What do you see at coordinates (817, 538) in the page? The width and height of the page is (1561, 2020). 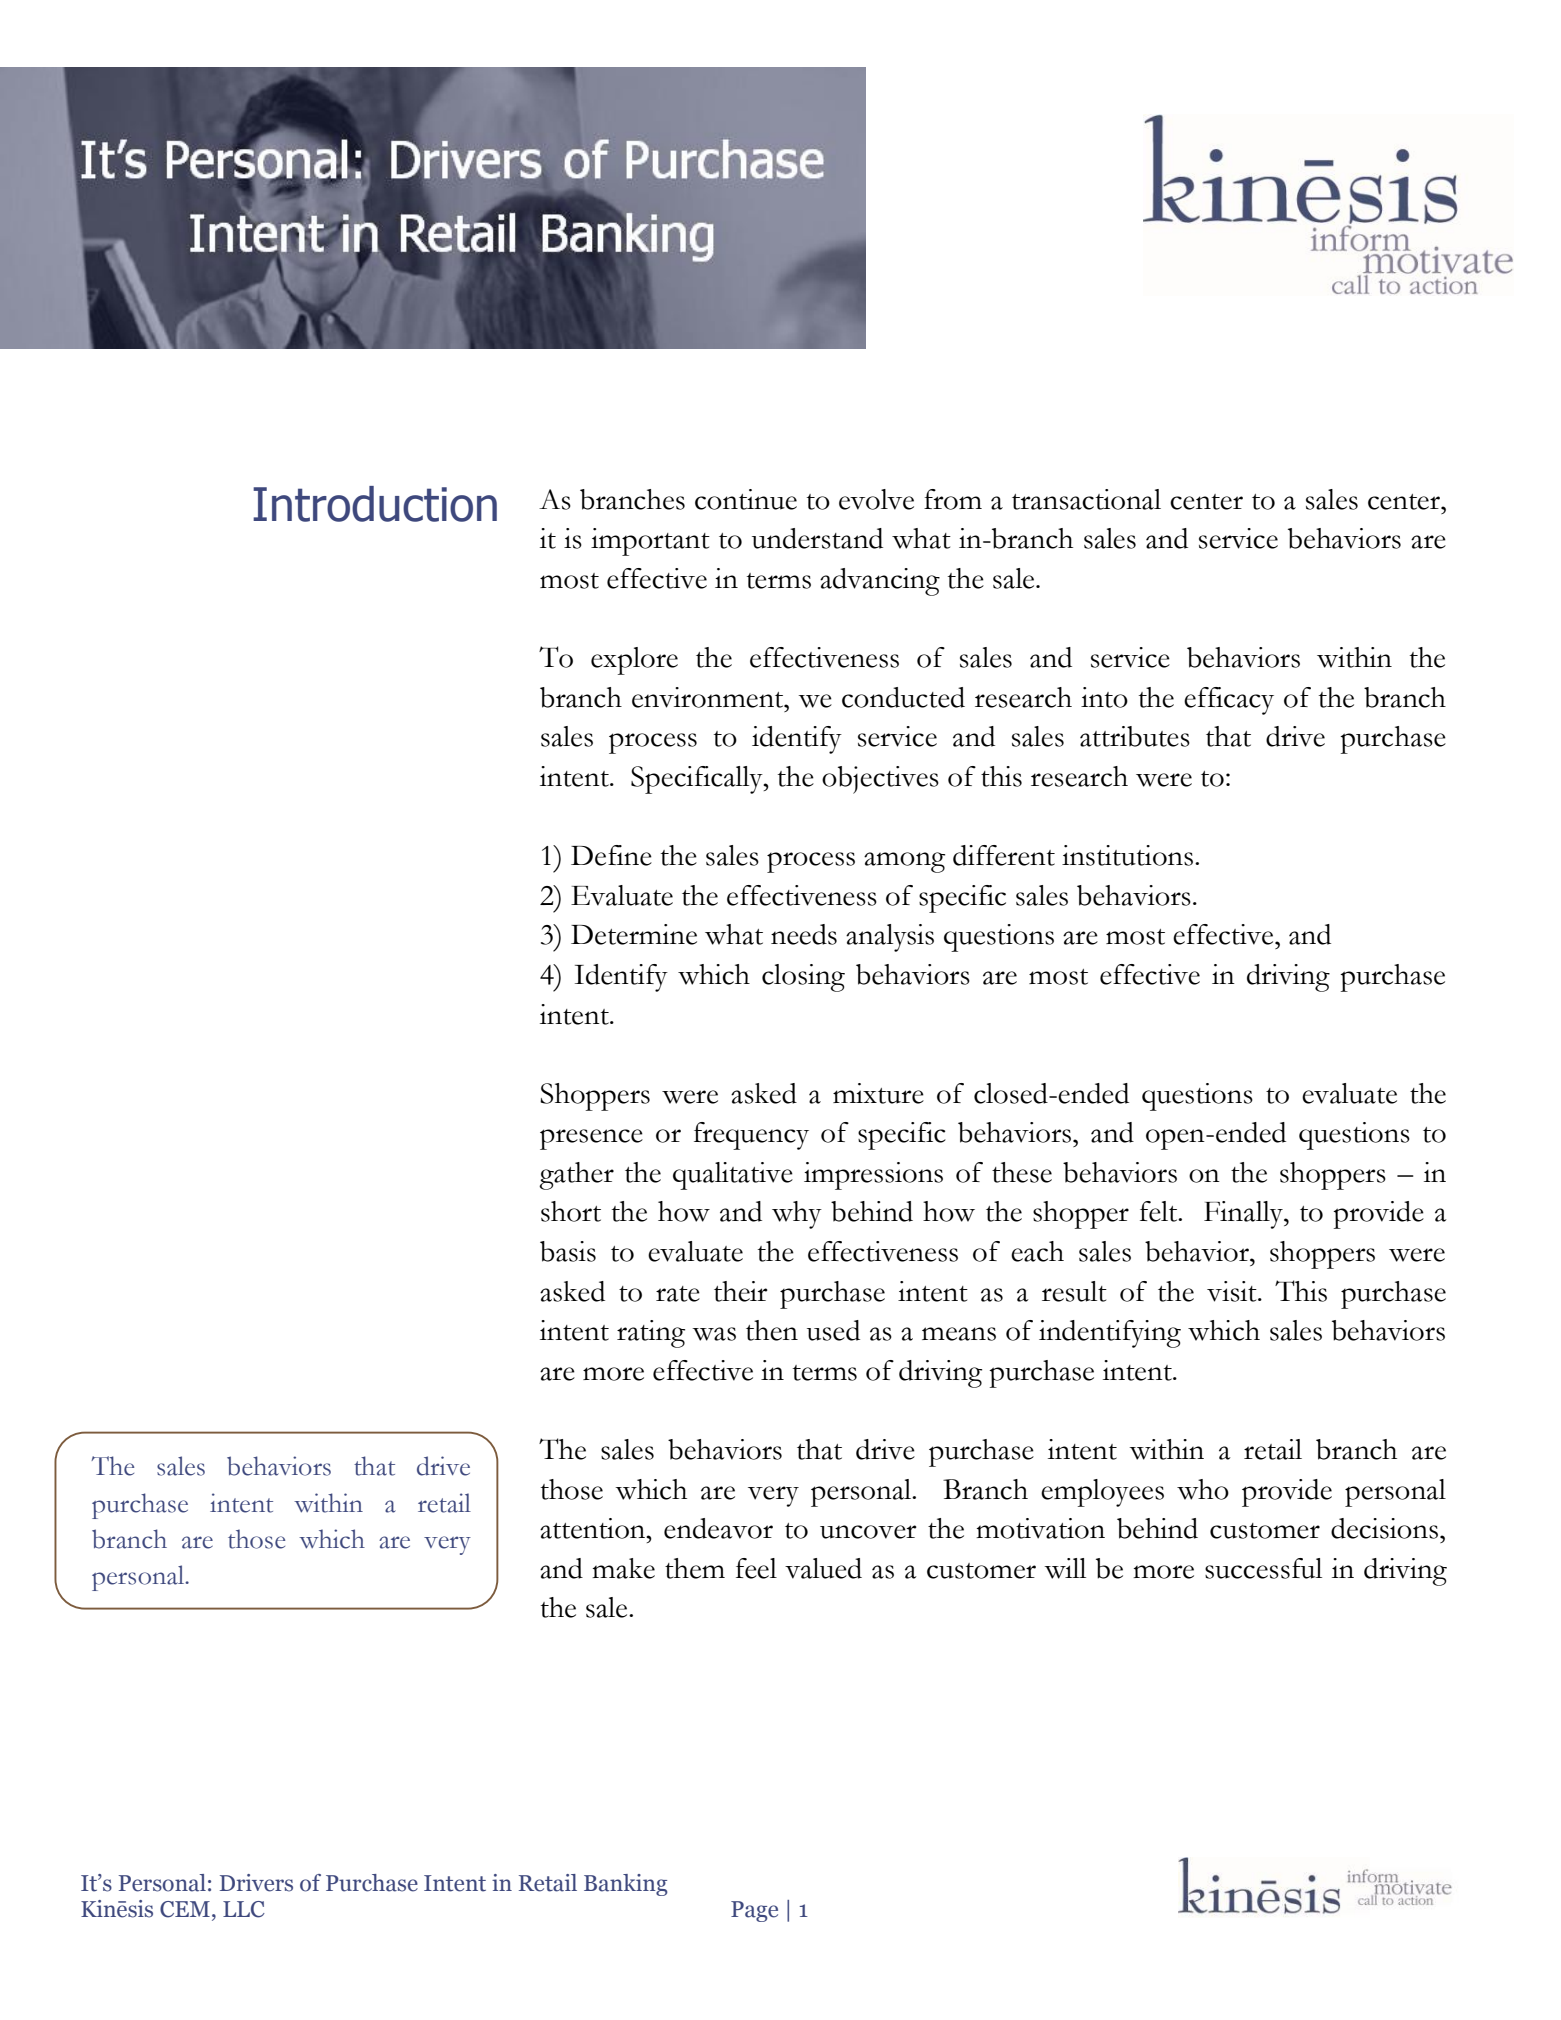 I see `understand` at bounding box center [817, 538].
